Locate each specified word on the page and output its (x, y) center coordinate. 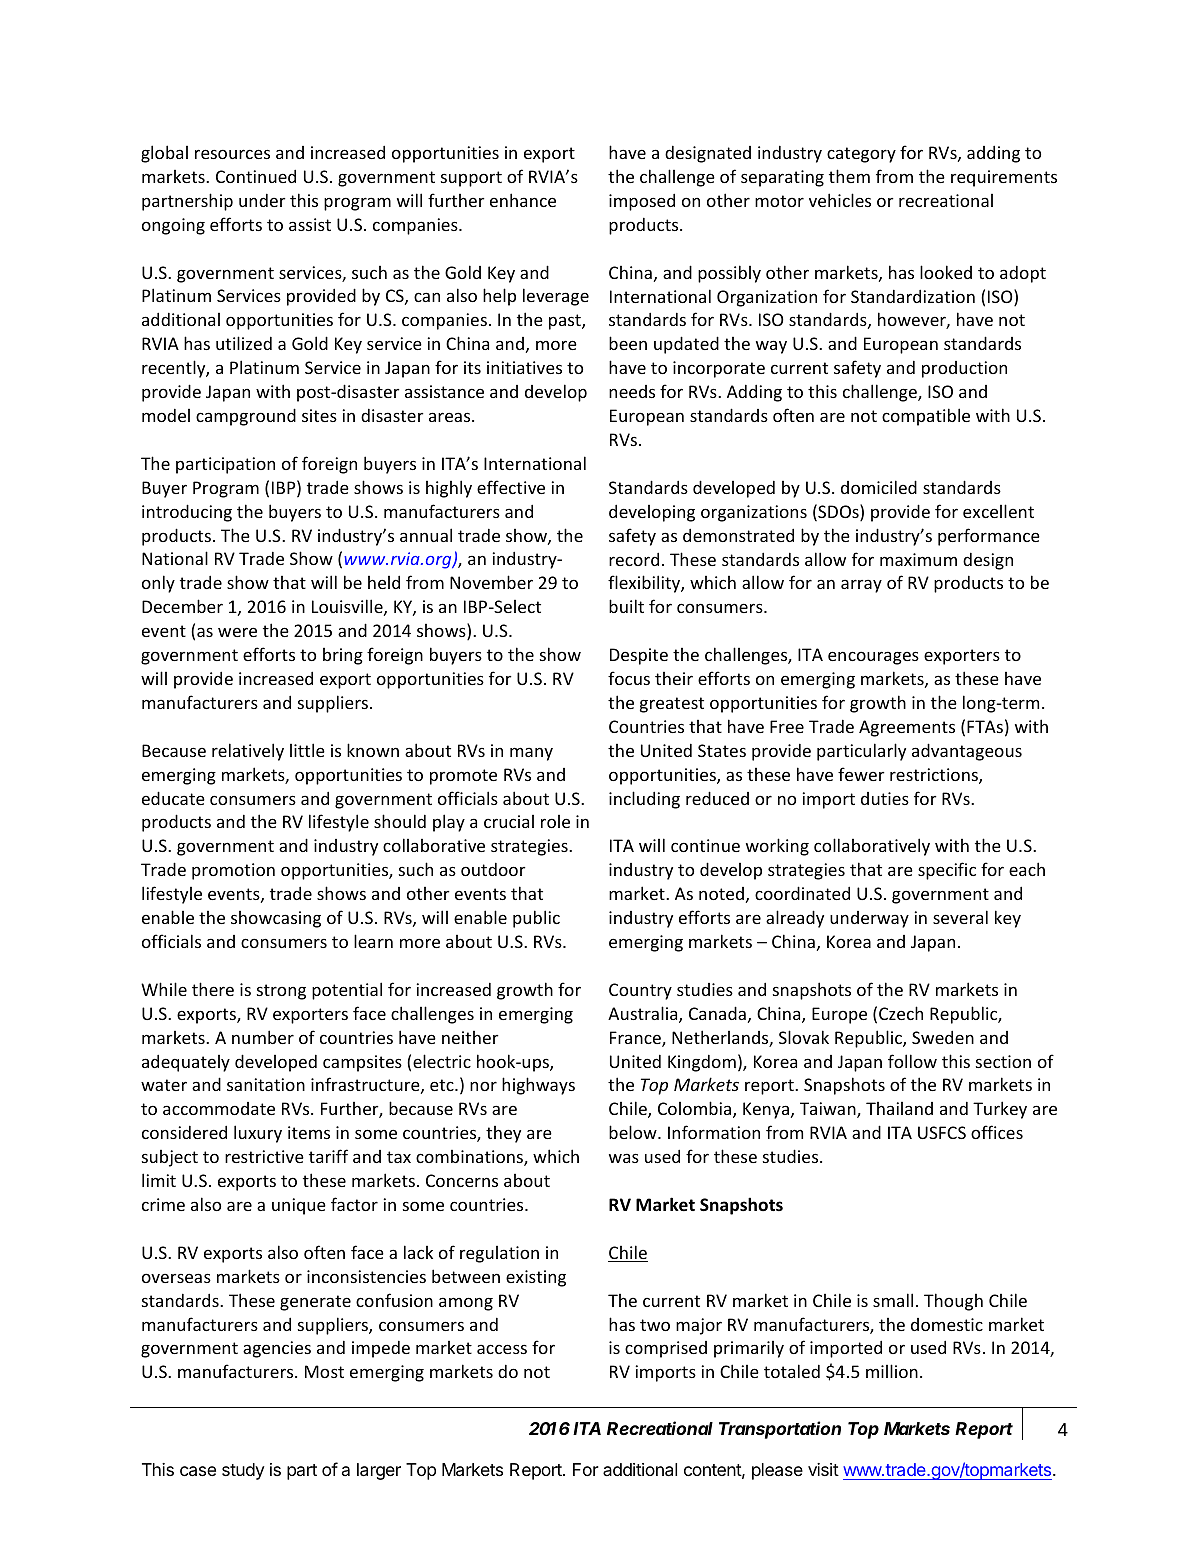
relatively (248, 752)
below (634, 1132)
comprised (666, 1349)
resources (232, 154)
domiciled (879, 487)
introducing (187, 513)
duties (885, 798)
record (634, 559)
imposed (642, 202)
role (555, 821)
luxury (258, 1134)
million (892, 1371)
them (849, 176)
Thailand (899, 1108)
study (243, 1471)
